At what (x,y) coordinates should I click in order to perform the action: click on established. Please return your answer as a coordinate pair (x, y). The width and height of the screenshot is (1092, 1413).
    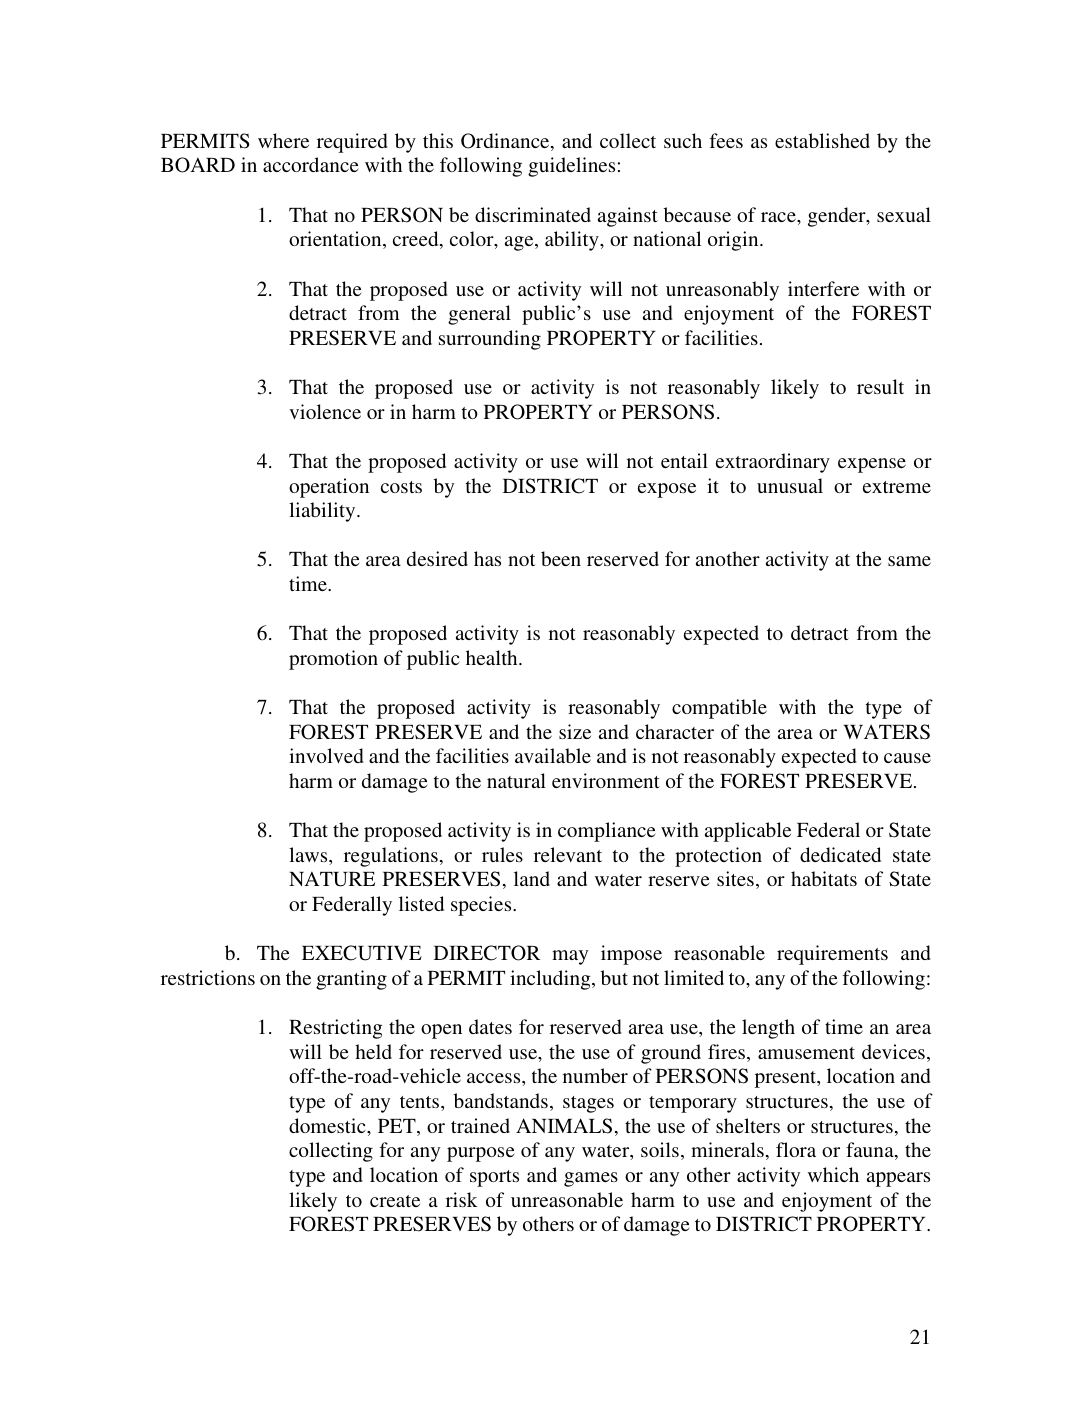
    Looking at the image, I should click on (822, 140).
